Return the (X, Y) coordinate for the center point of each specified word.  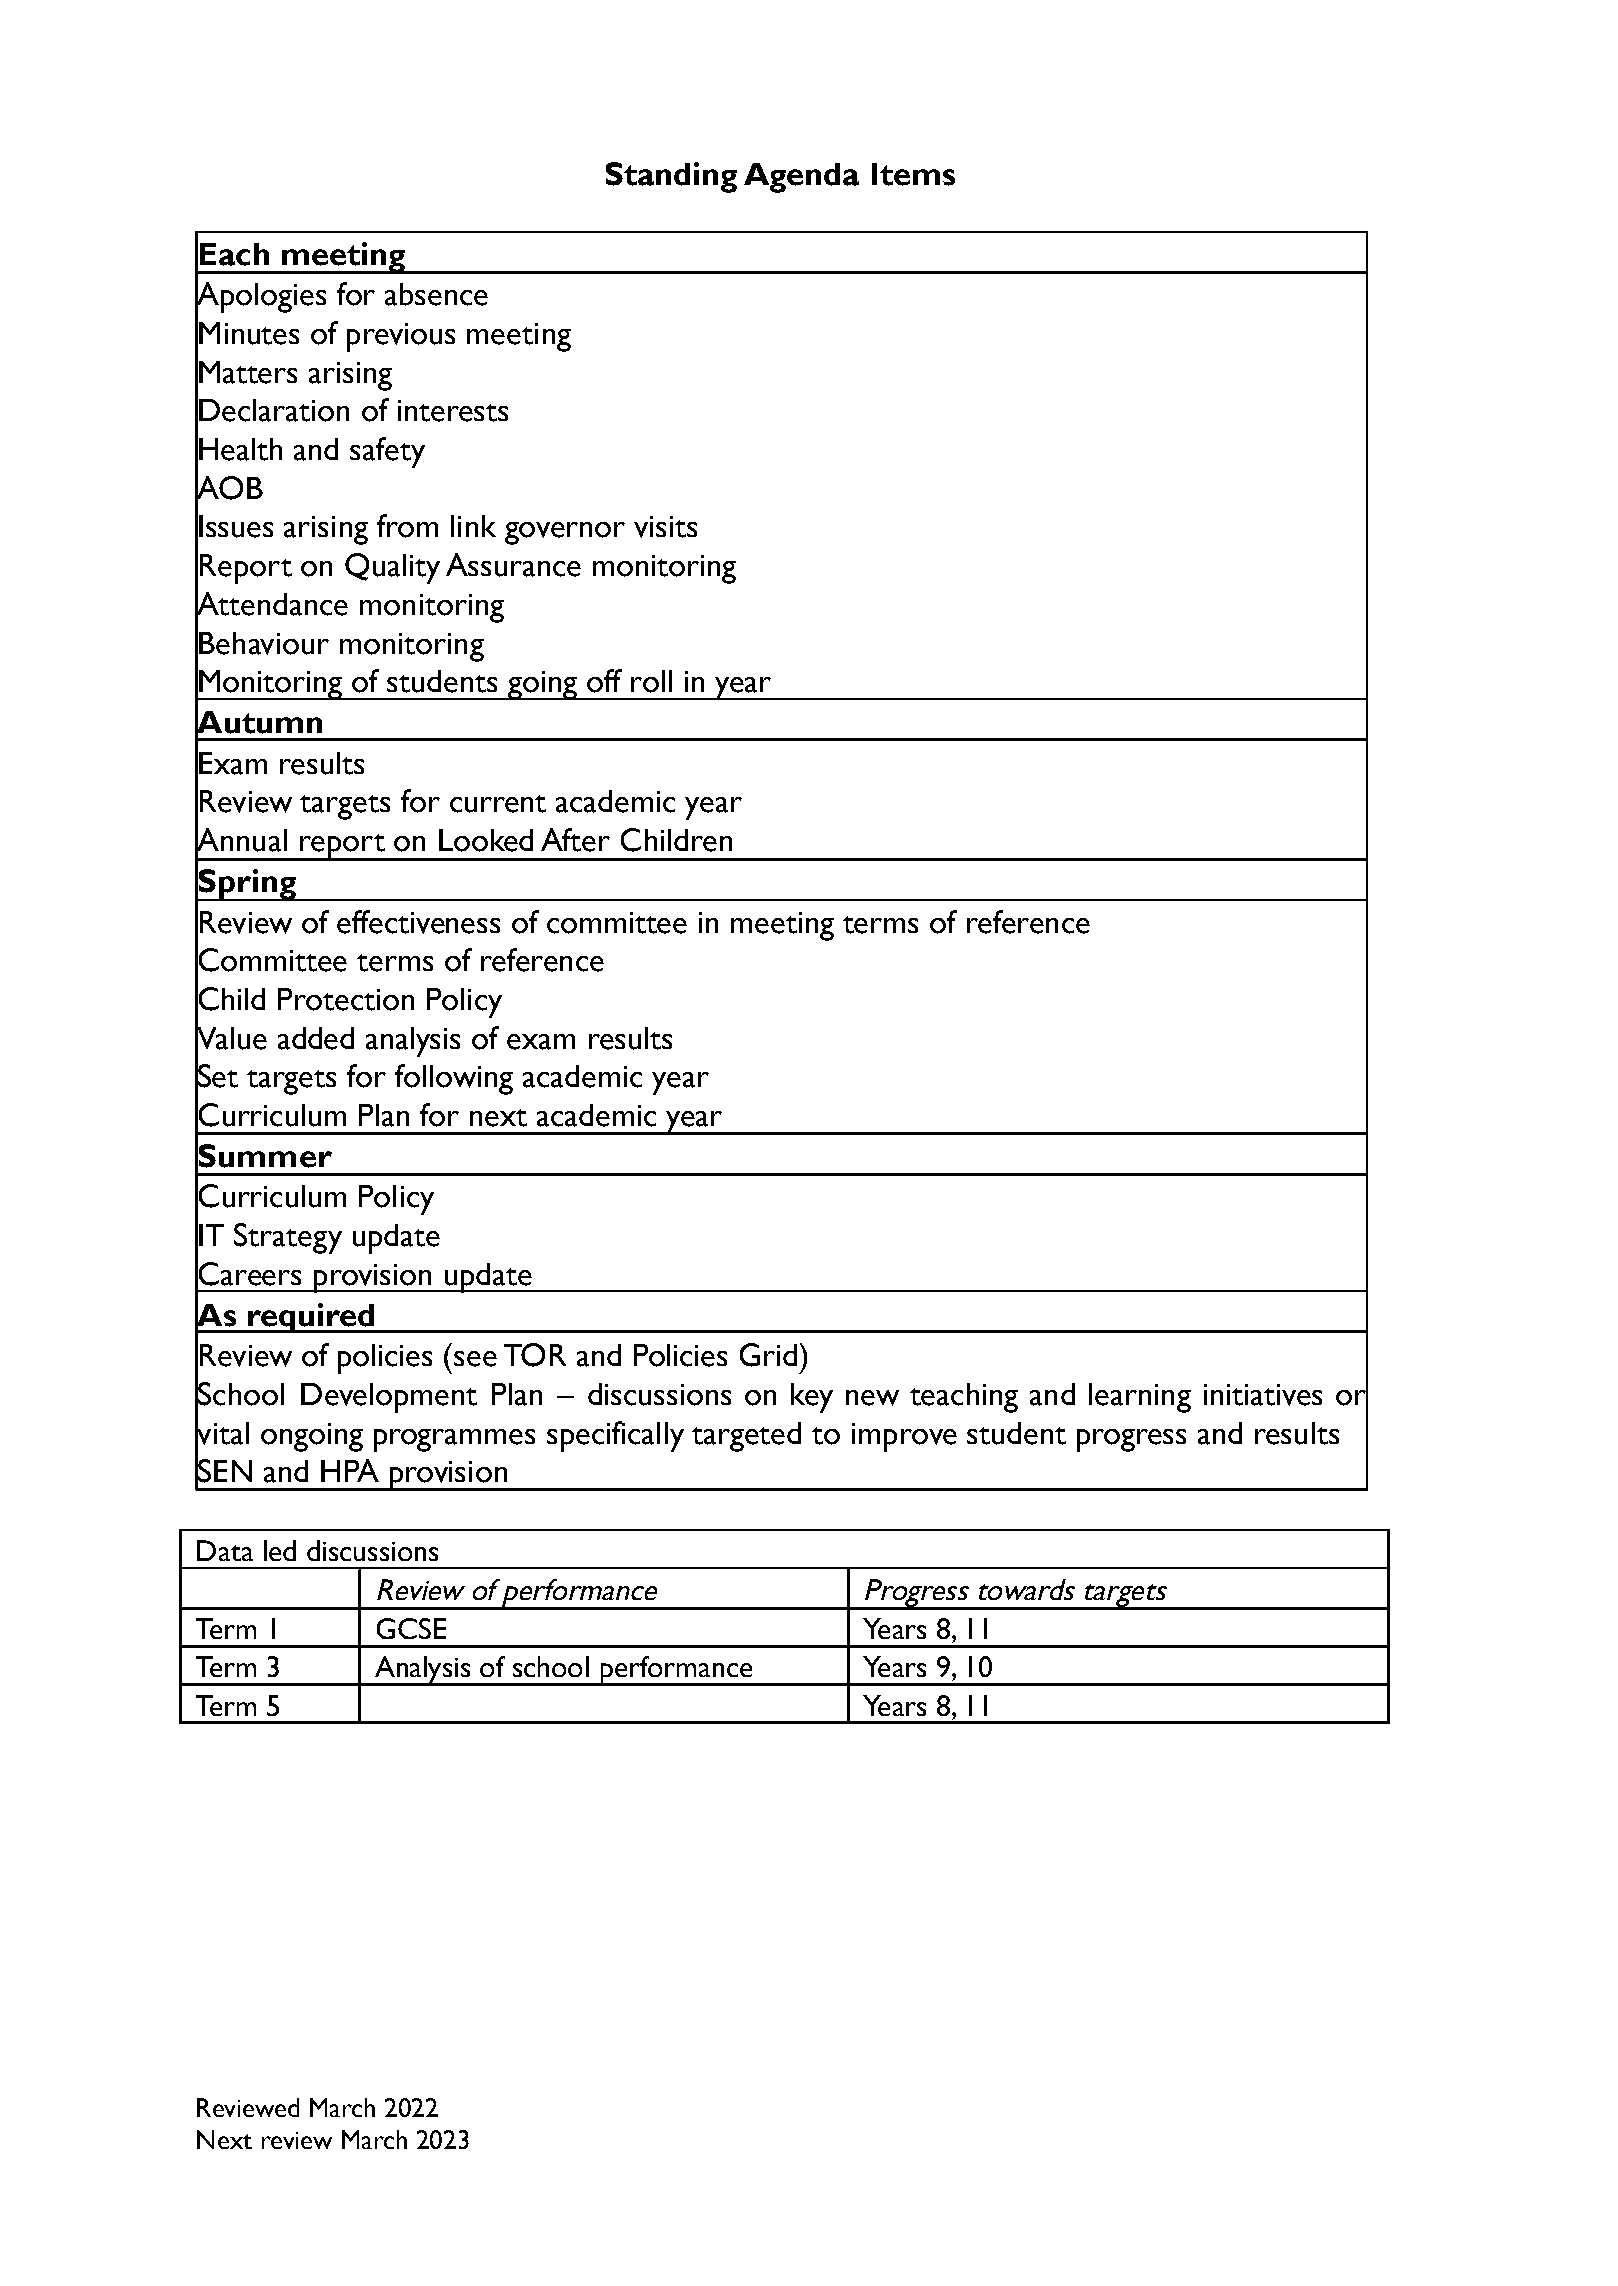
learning (1140, 1398)
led (280, 1550)
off (604, 681)
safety (387, 452)
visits (665, 527)
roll (651, 681)
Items (913, 174)
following (454, 1079)
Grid (768, 1355)
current (498, 804)
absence (436, 294)
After (575, 840)
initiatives (1263, 1395)
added (316, 1038)
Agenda (801, 178)
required (310, 1318)
